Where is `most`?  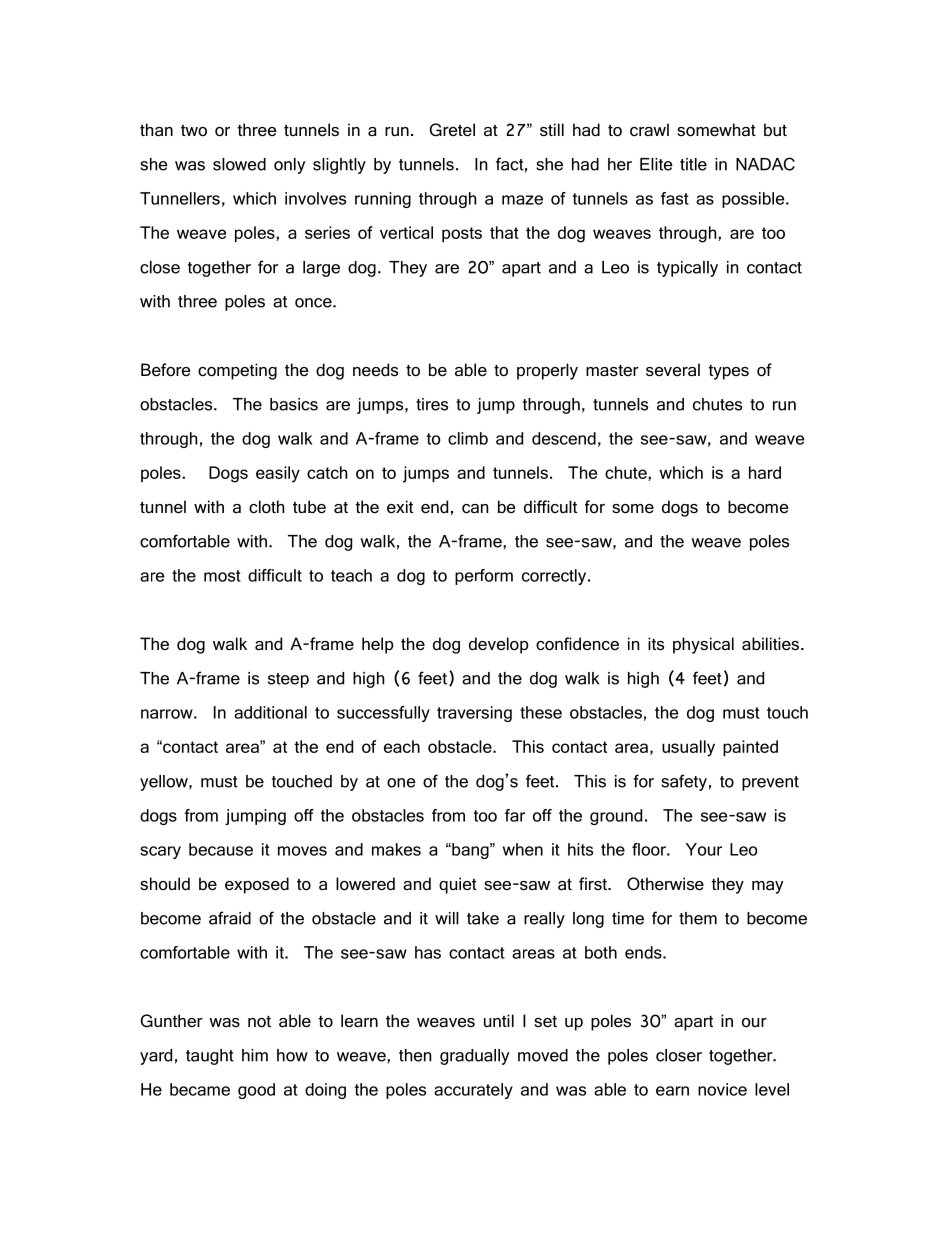 most is located at coordinates (222, 576).
